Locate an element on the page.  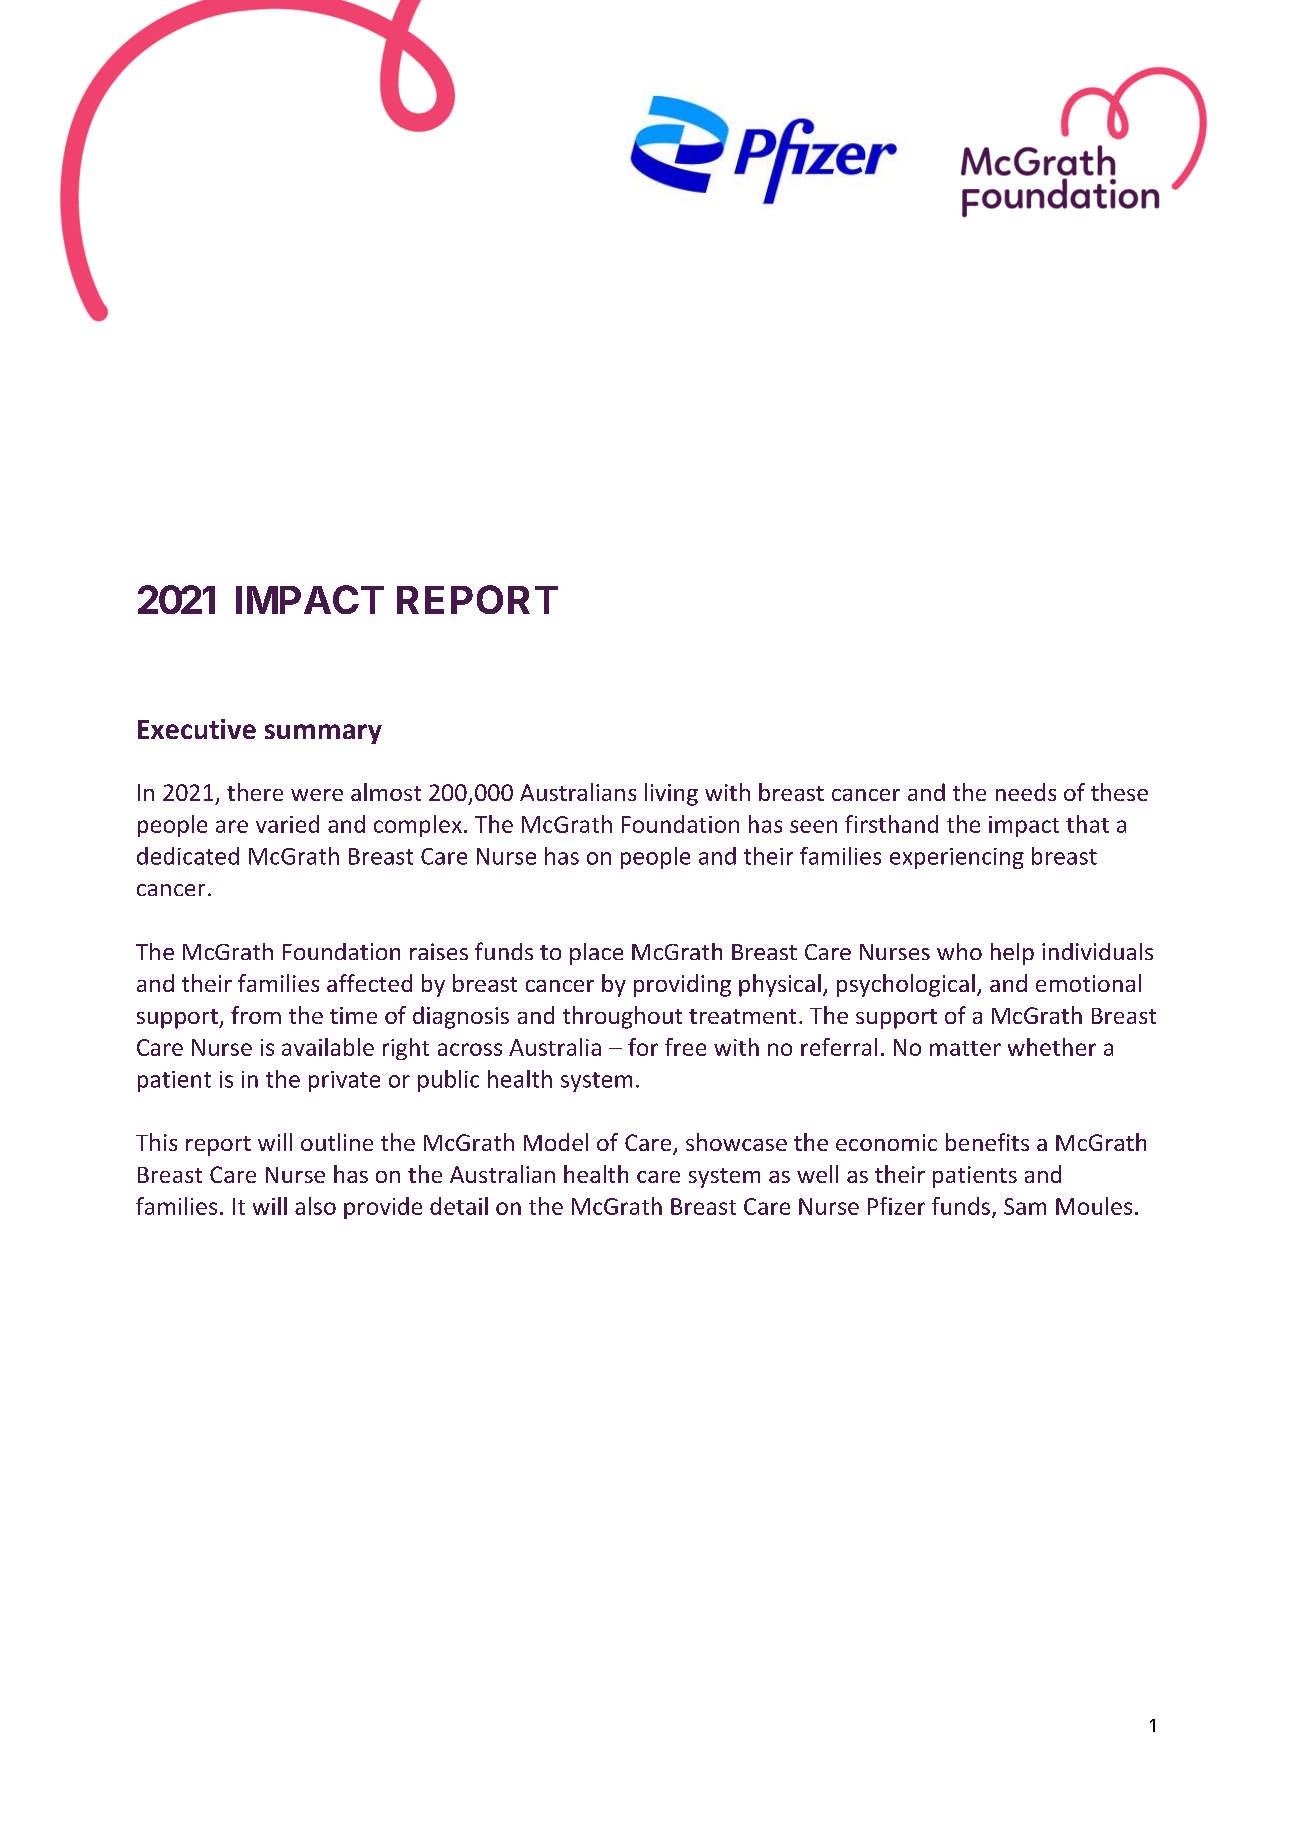
matter is located at coordinates (965, 1048).
